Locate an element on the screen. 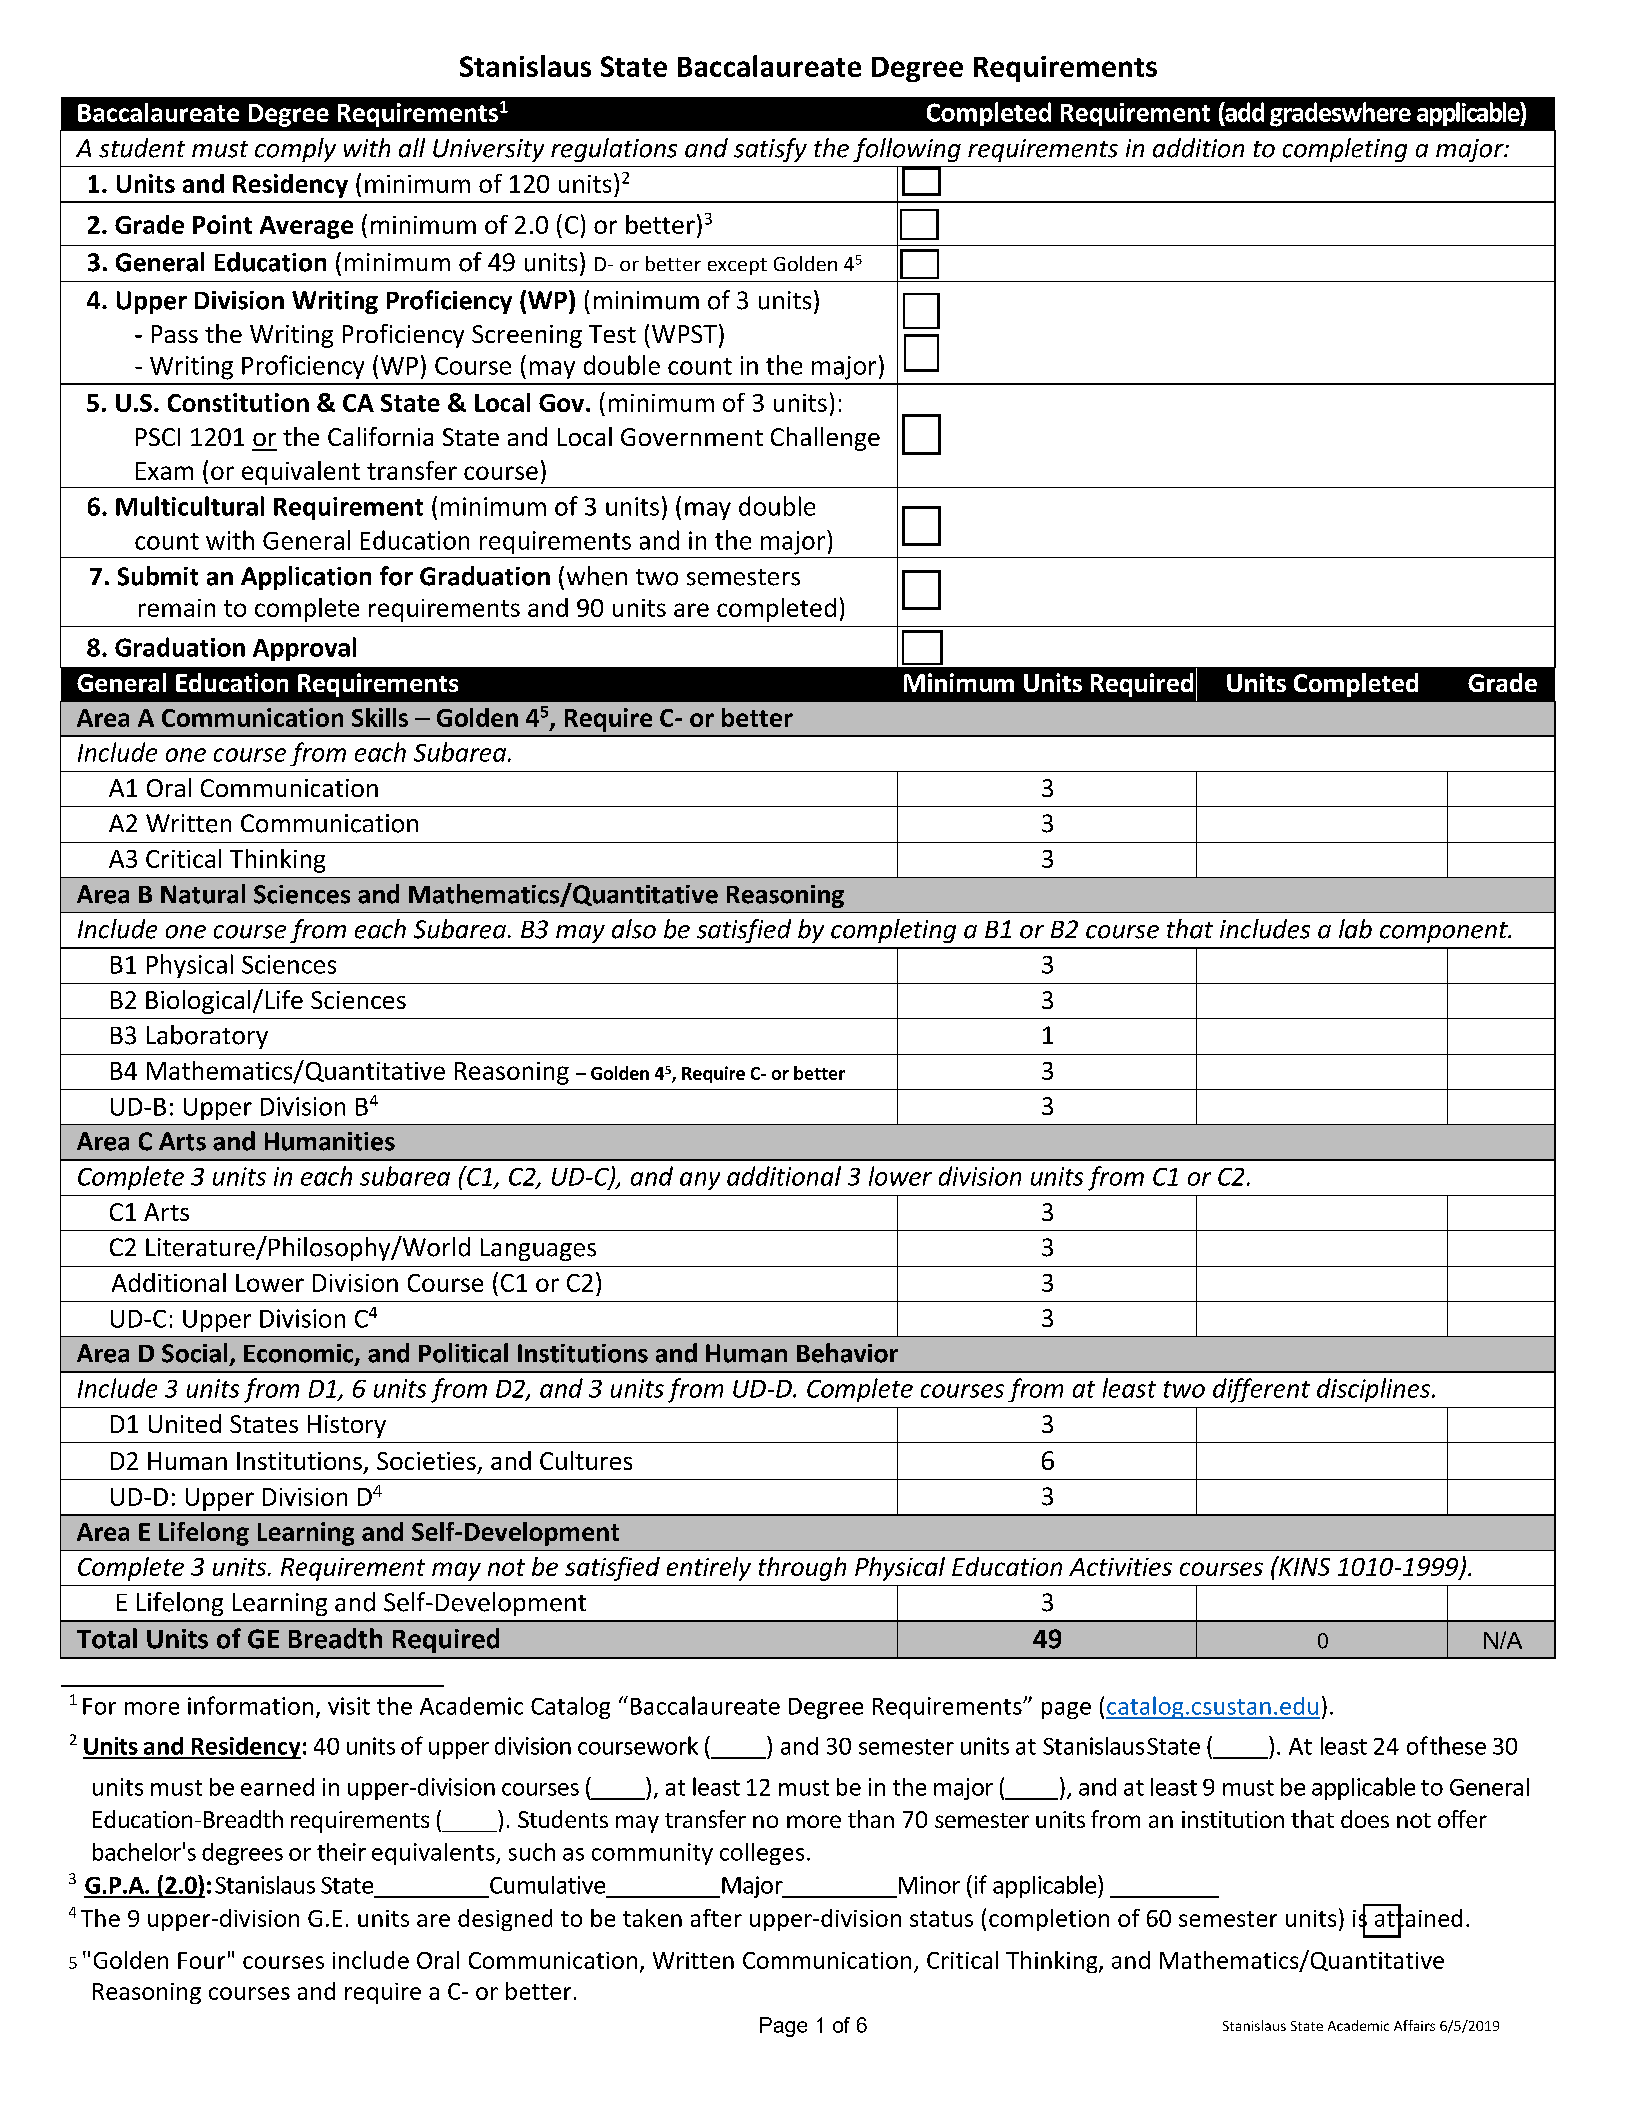  Economic is located at coordinates (300, 1354).
